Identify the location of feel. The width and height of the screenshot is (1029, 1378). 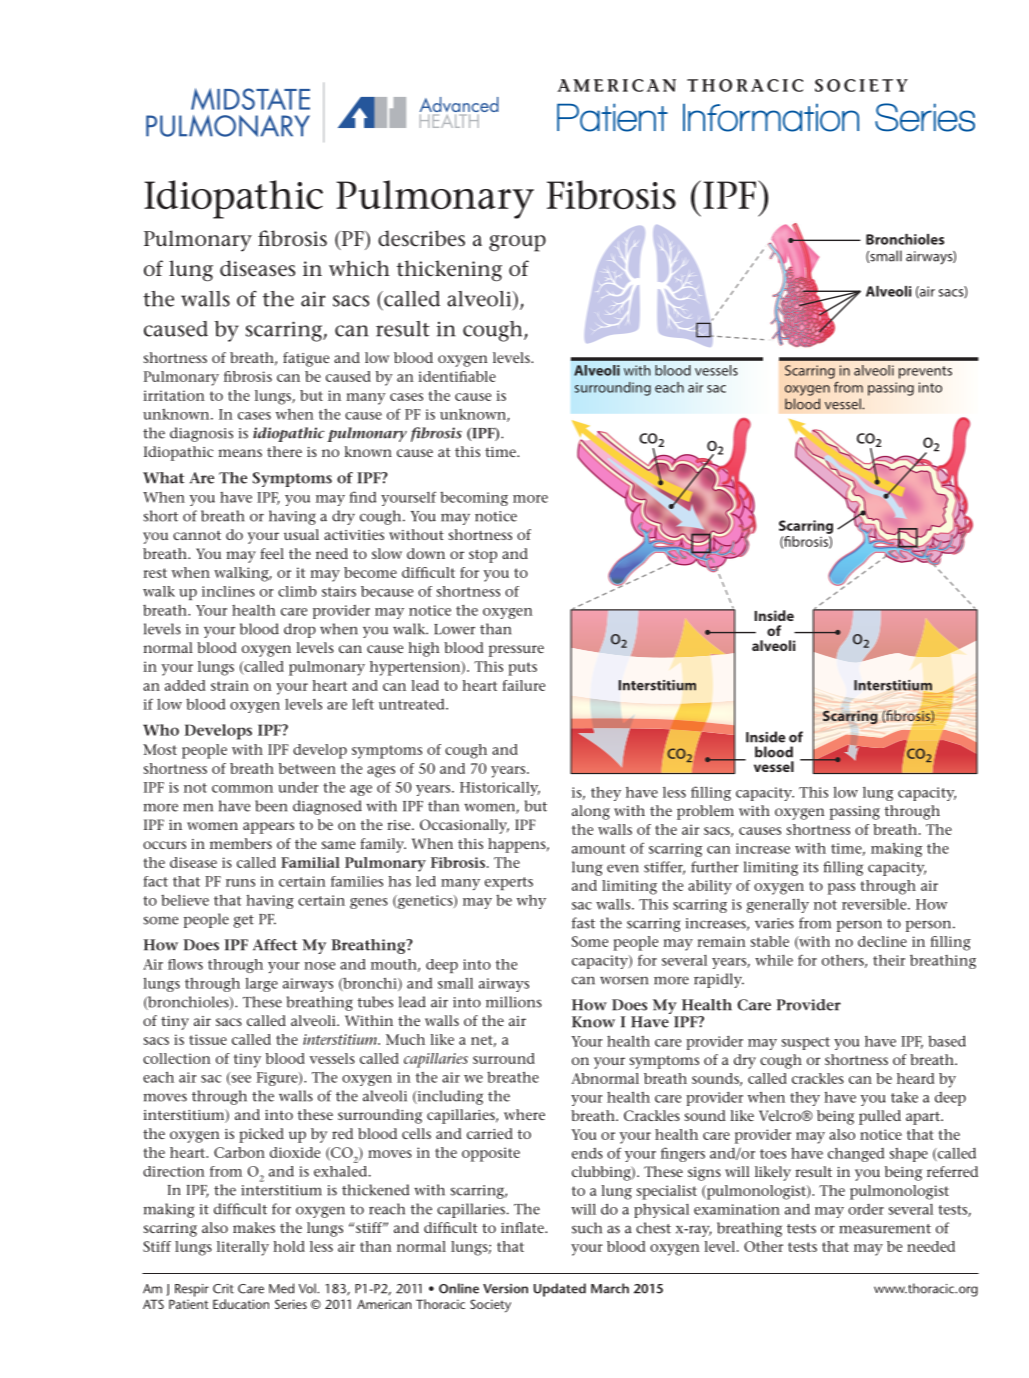
(272, 553).
